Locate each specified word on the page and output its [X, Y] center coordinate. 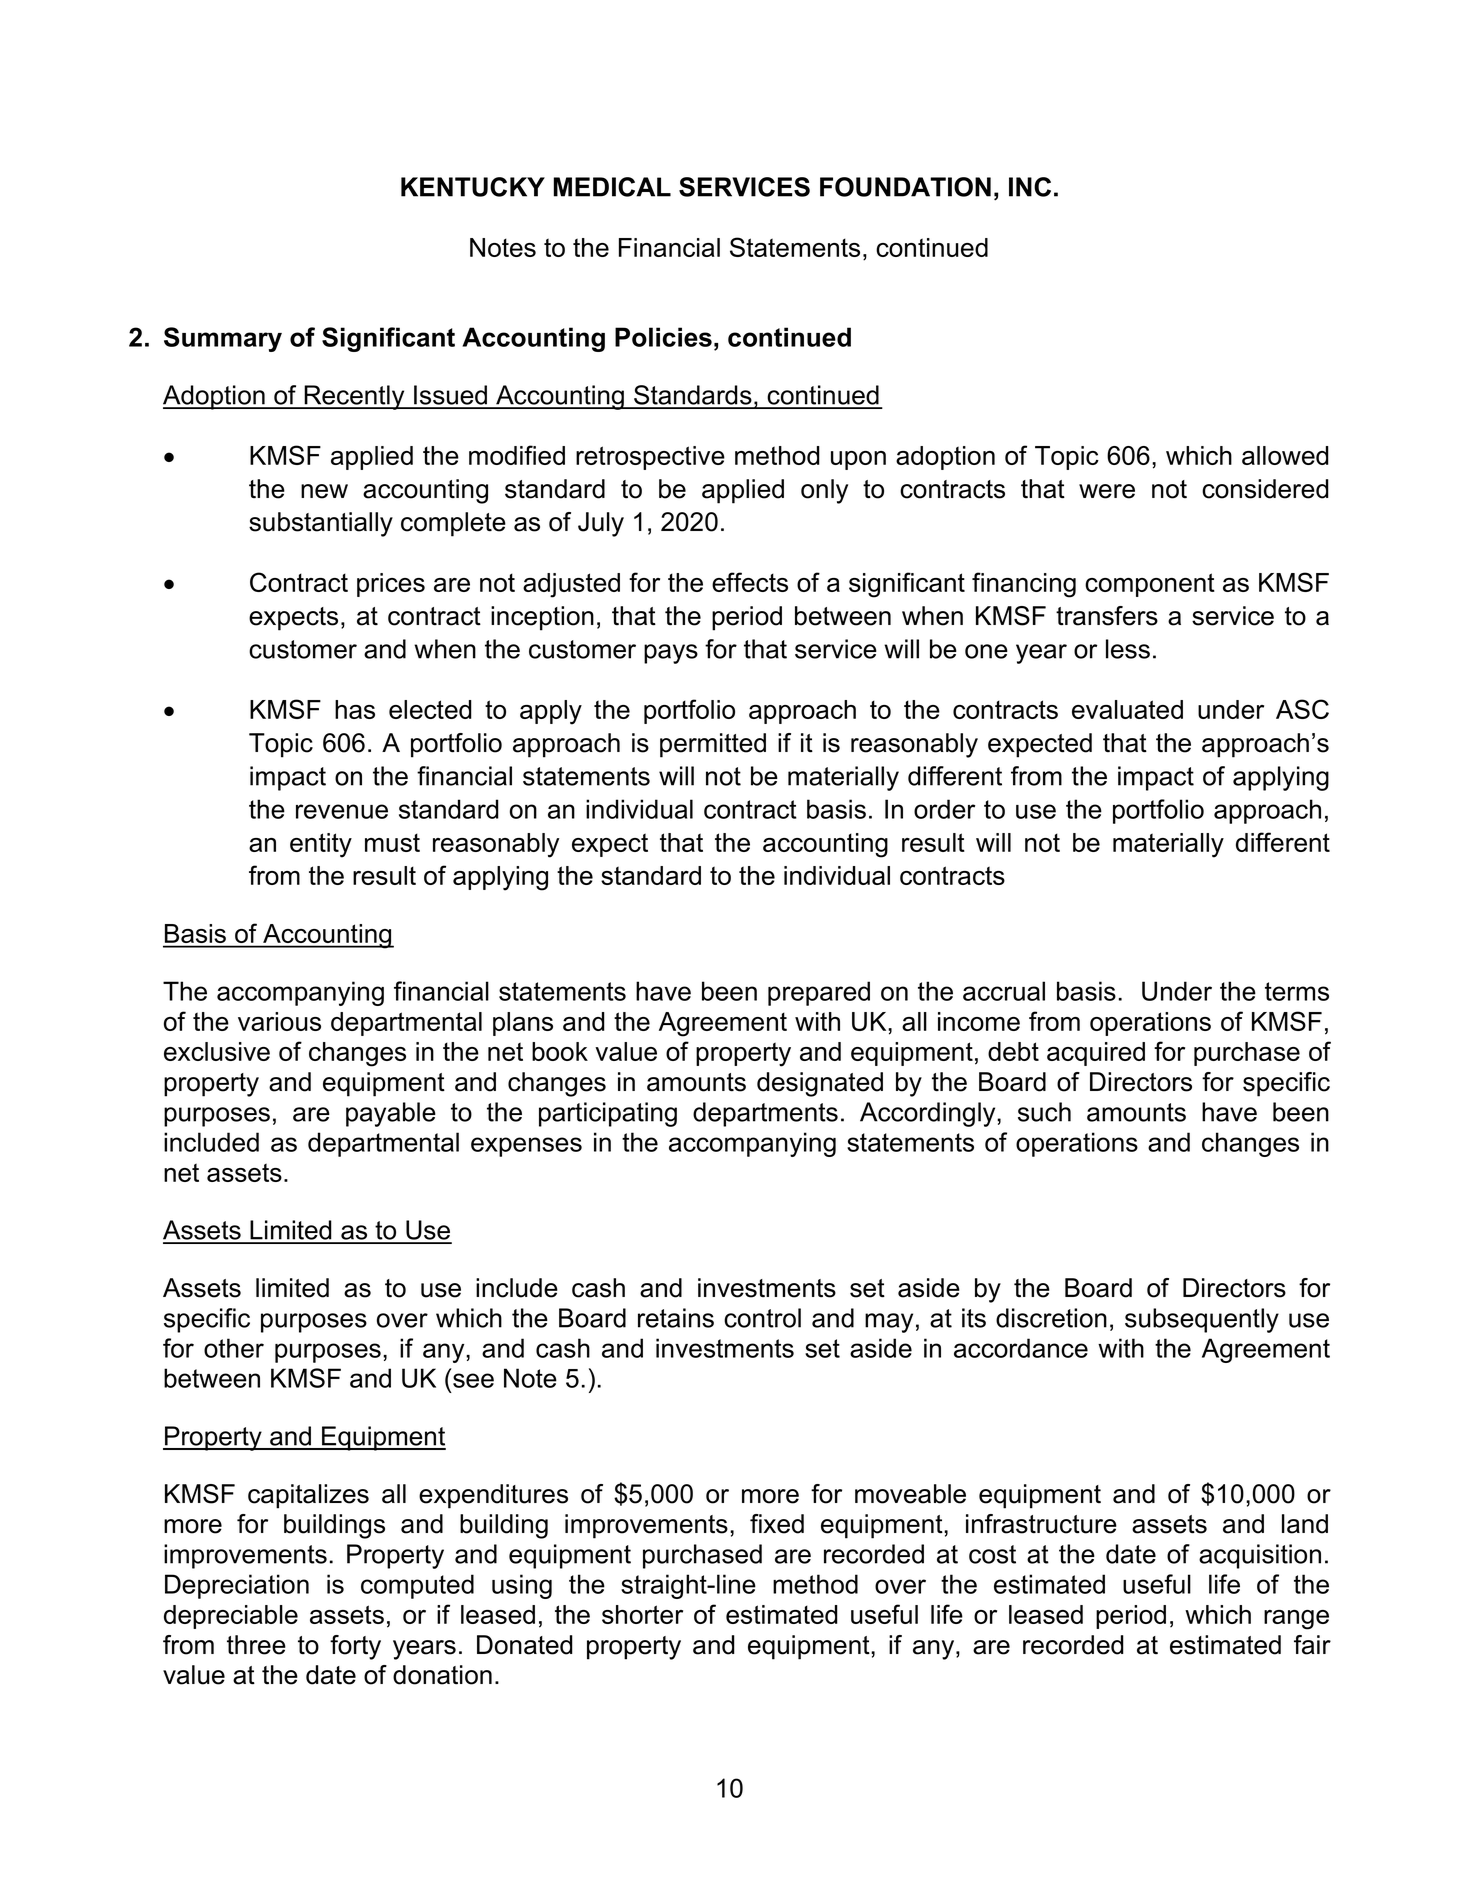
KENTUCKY [473, 187]
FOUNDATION [905, 187]
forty [355, 1647]
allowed [1285, 455]
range [1296, 1620]
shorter [642, 1614]
